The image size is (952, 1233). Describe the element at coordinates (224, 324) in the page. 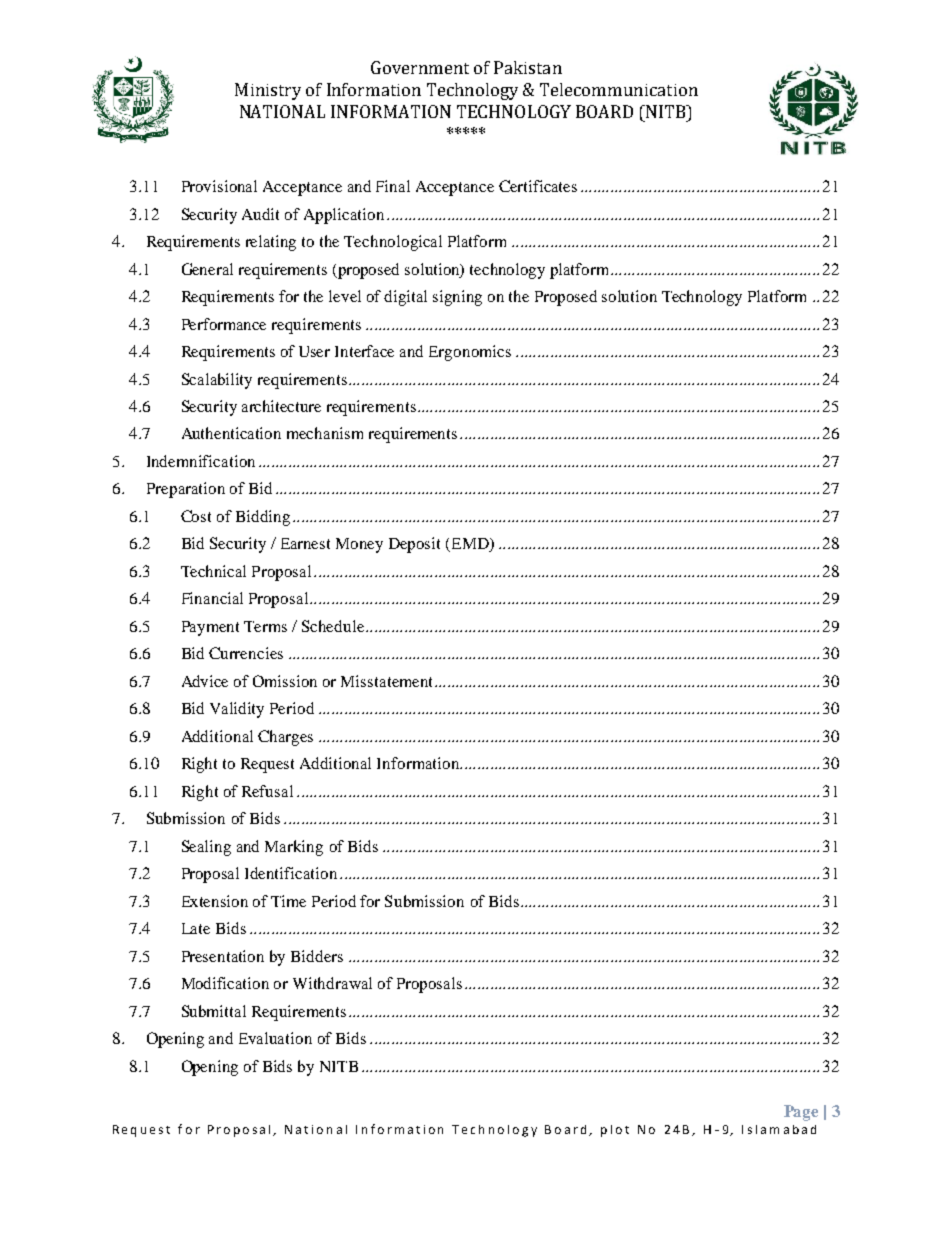

I see `Performance` at that location.
